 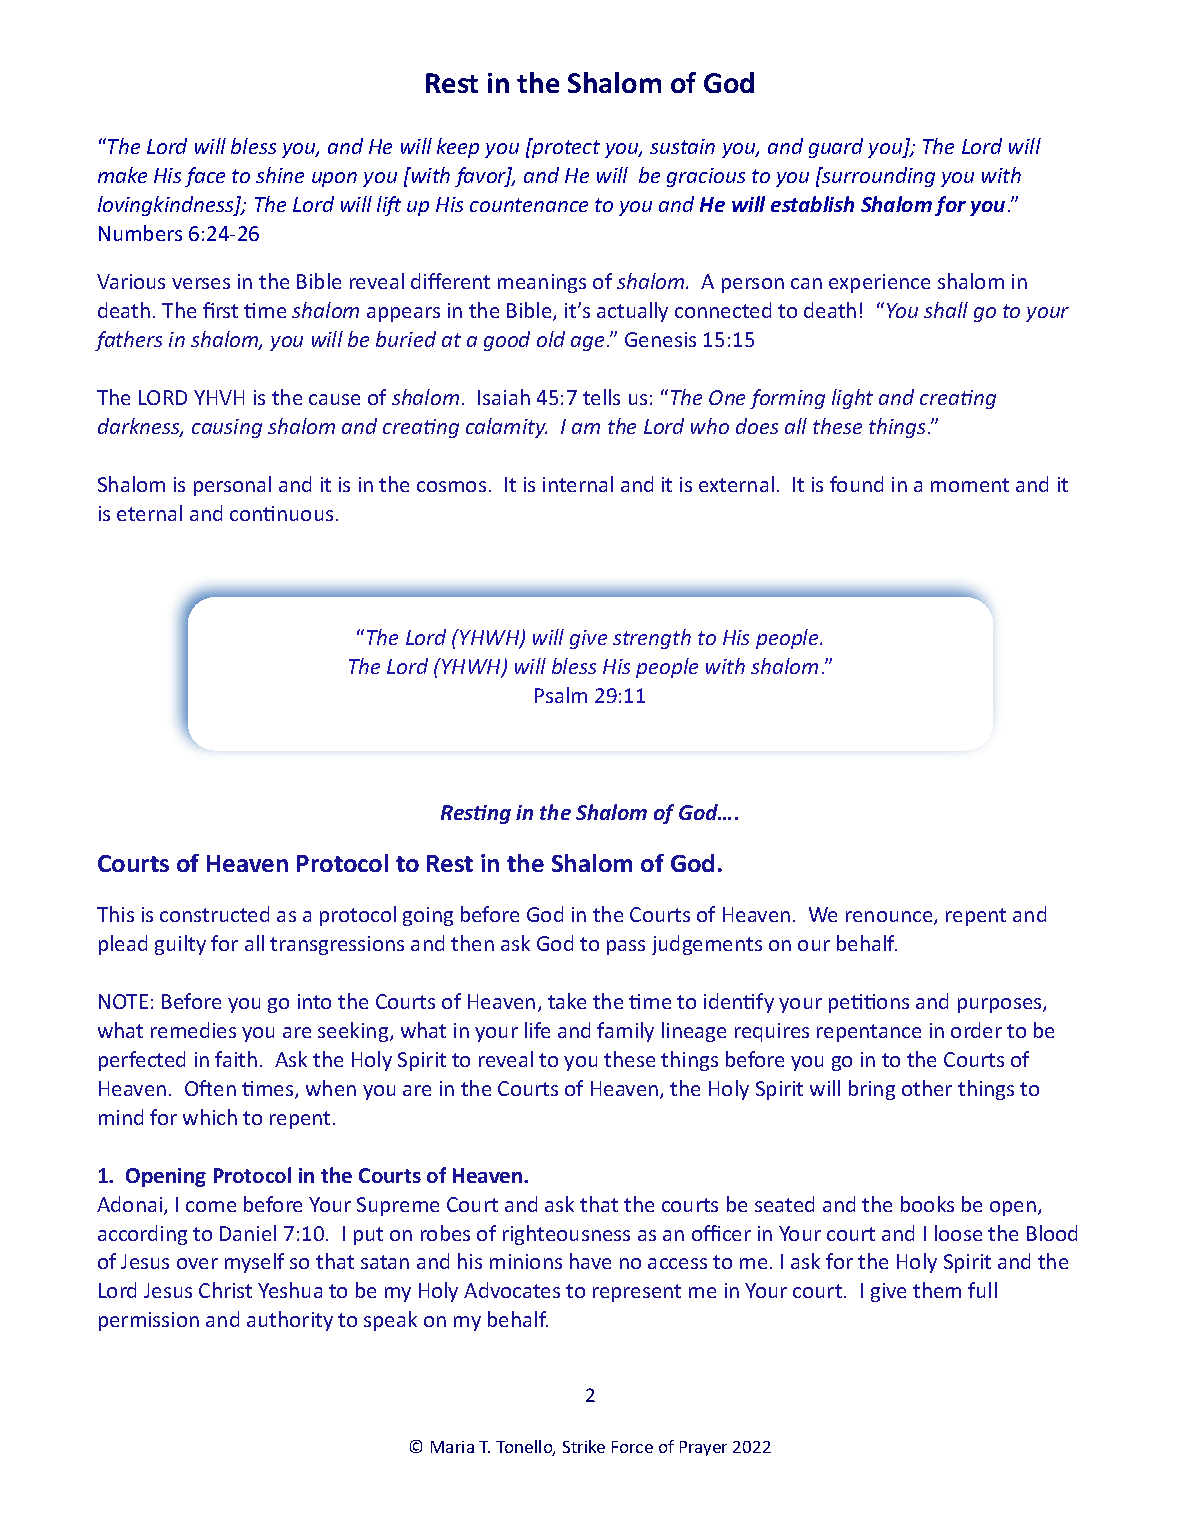 I want to click on authority, so click(x=290, y=1321).
